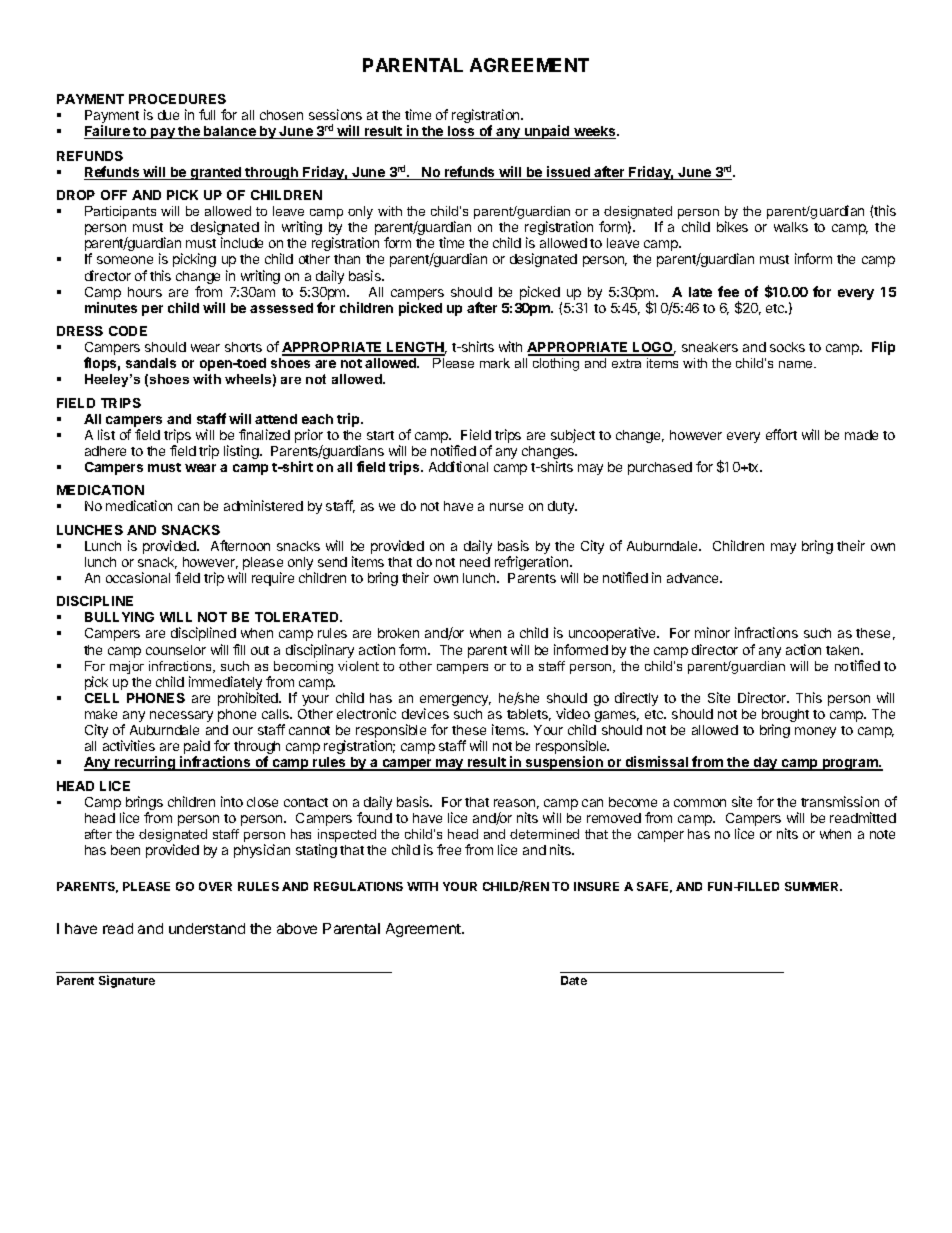 This image has height=1233, width=952. I want to click on understand, so click(207, 928).
